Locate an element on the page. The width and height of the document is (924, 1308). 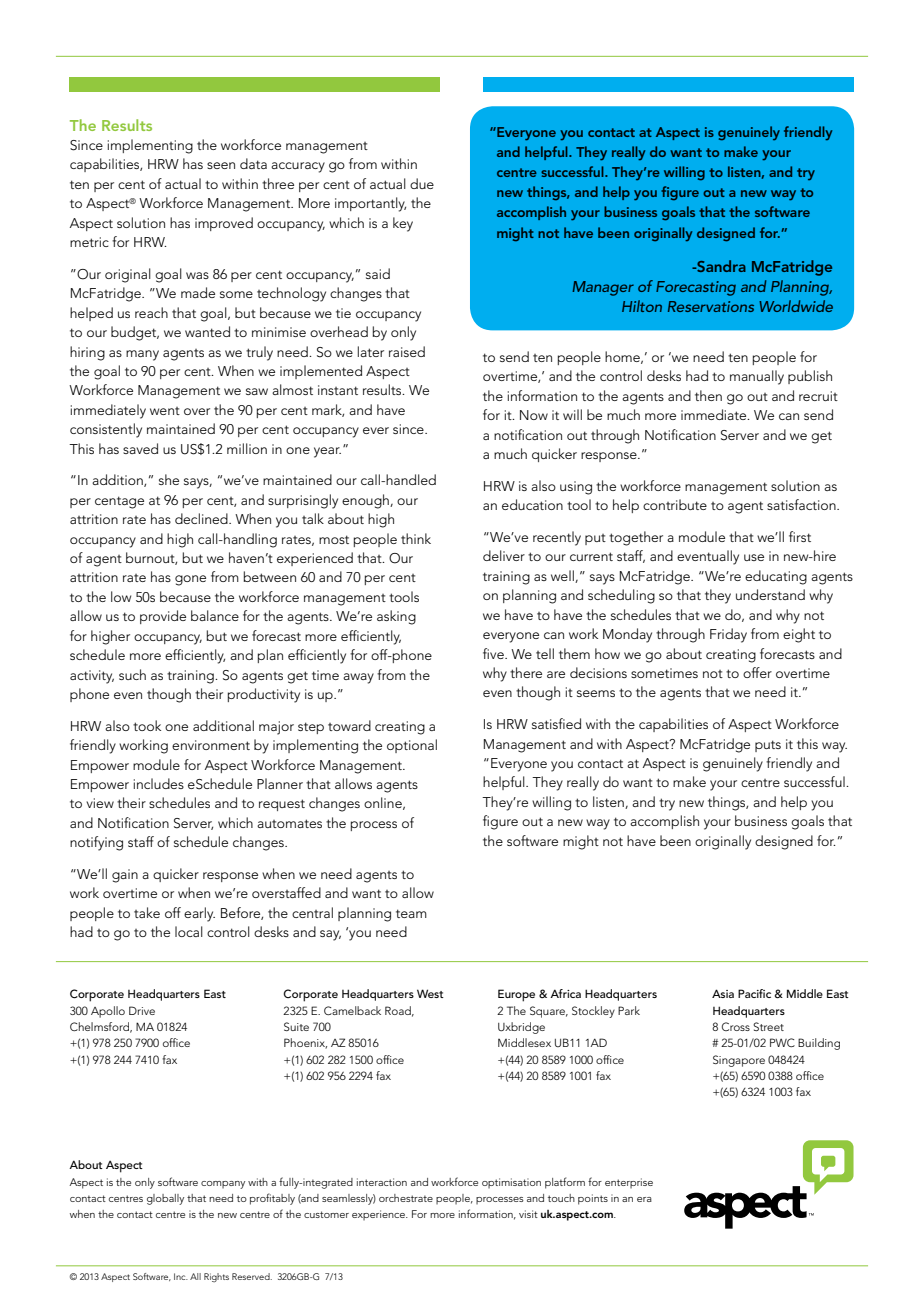
think is located at coordinates (416, 538).
